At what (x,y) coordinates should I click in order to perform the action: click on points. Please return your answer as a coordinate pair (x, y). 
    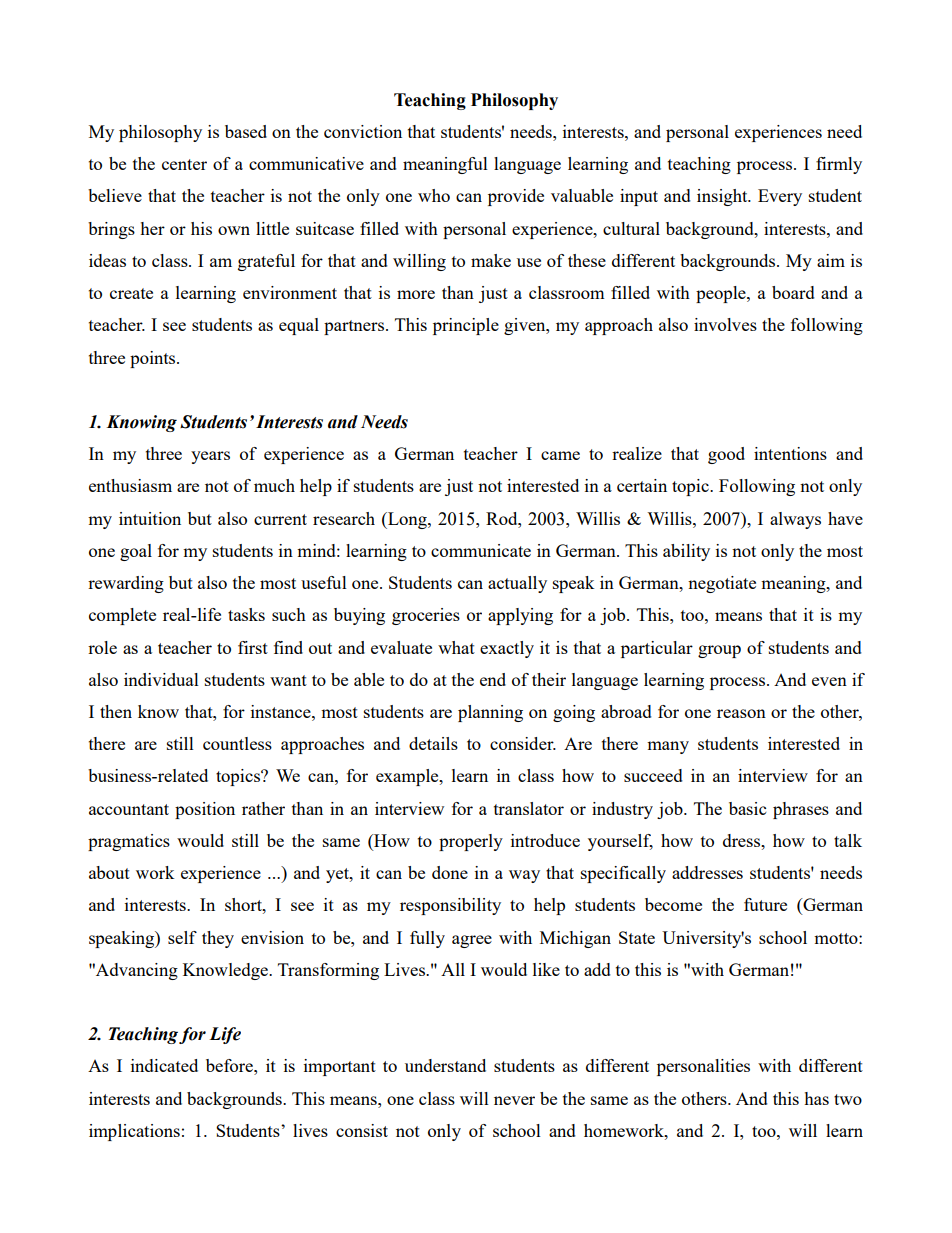
    Looking at the image, I should click on (154, 359).
